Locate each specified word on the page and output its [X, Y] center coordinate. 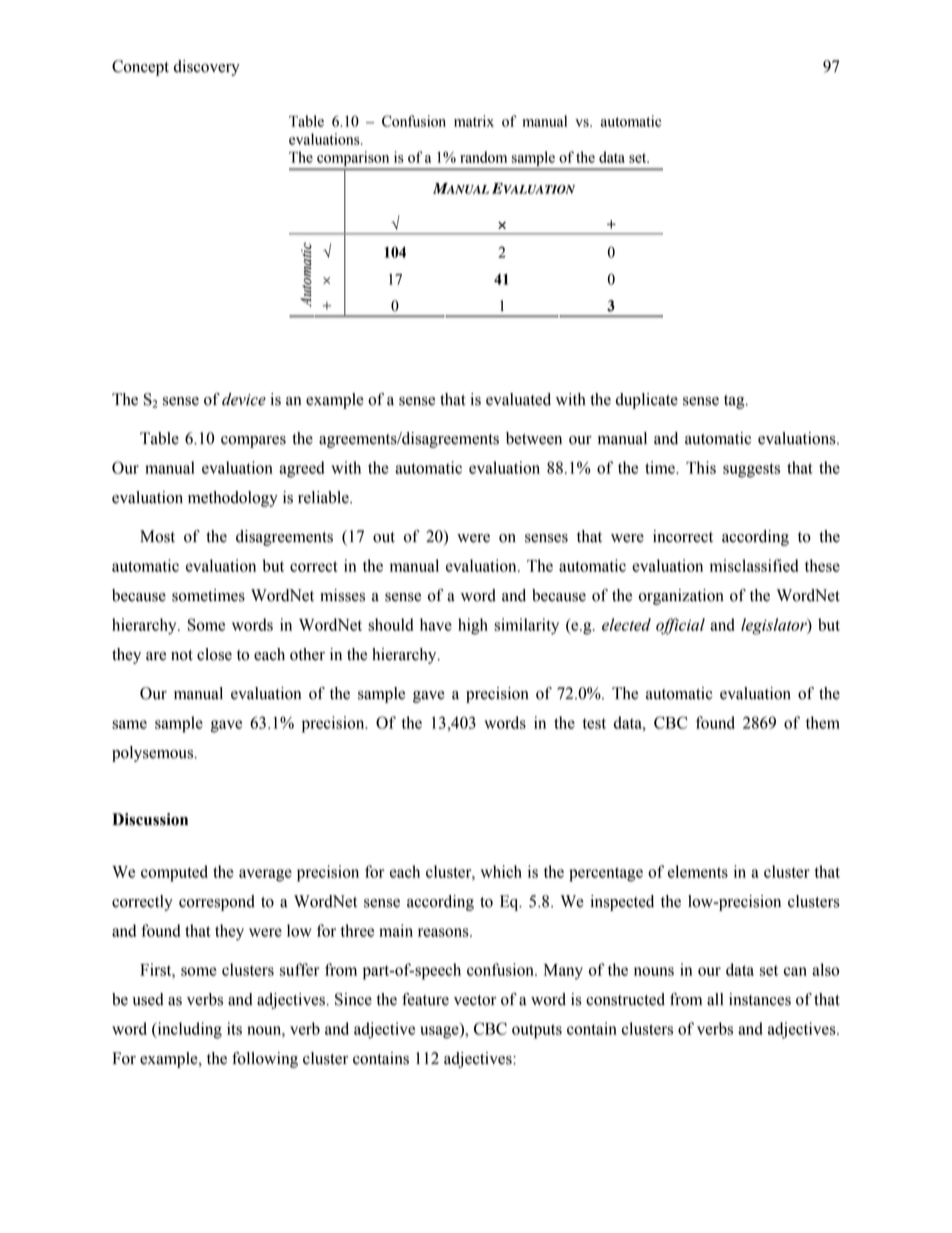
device [244, 399]
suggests [751, 470]
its [234, 1028]
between [534, 438]
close [214, 654]
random [483, 157]
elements [698, 871]
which [501, 871]
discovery [207, 68]
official [680, 626]
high [473, 626]
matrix [474, 121]
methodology [233, 499]
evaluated [518, 399]
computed [174, 873]
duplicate [647, 401]
